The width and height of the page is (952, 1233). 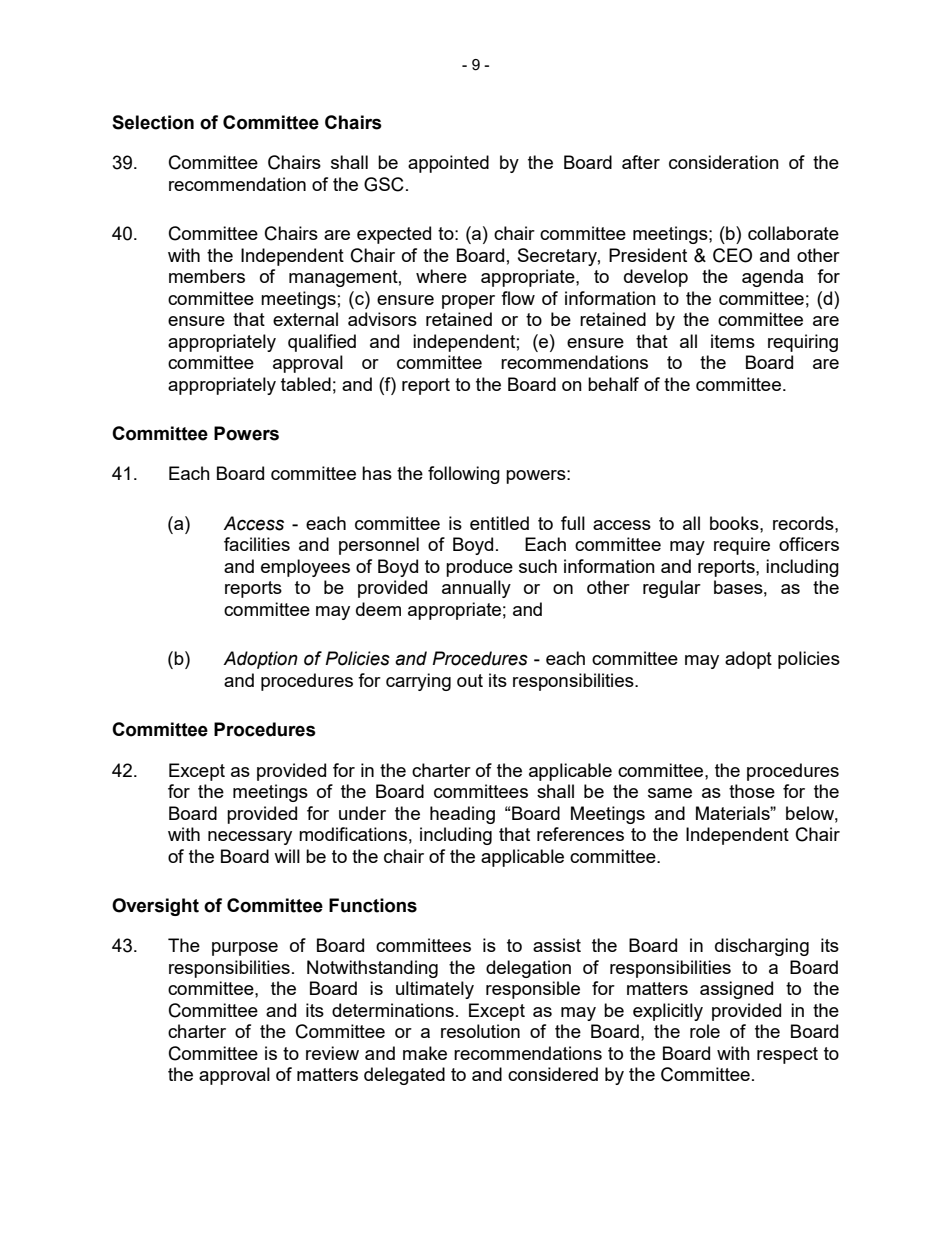 I want to click on facilities, so click(x=257, y=544).
